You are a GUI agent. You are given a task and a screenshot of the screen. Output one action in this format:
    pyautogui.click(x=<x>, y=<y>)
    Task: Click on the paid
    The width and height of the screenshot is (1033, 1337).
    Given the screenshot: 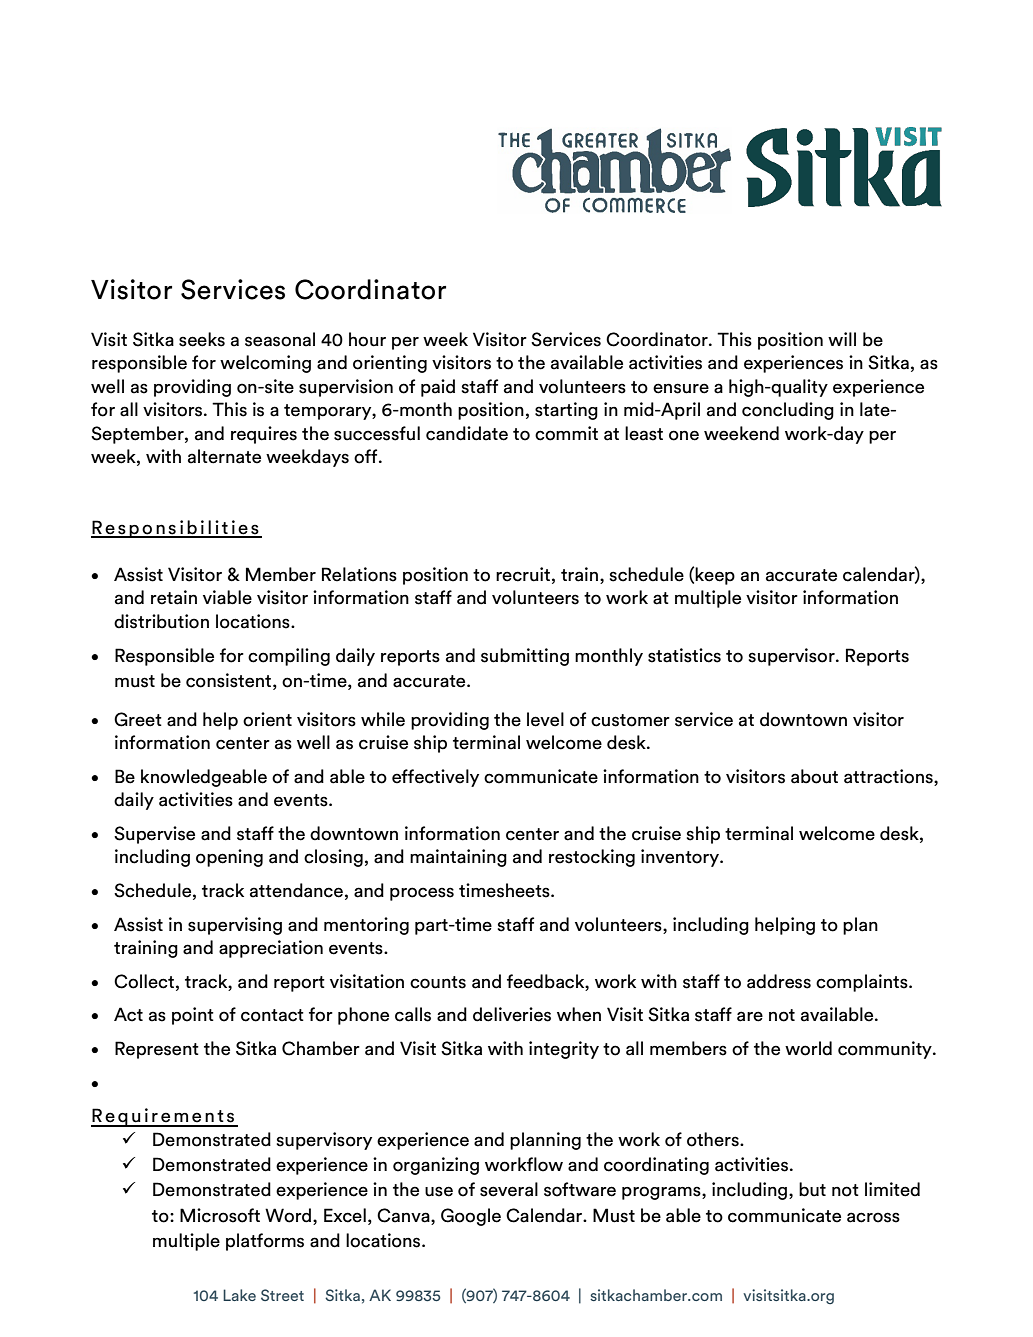 What is the action you would take?
    pyautogui.click(x=438, y=388)
